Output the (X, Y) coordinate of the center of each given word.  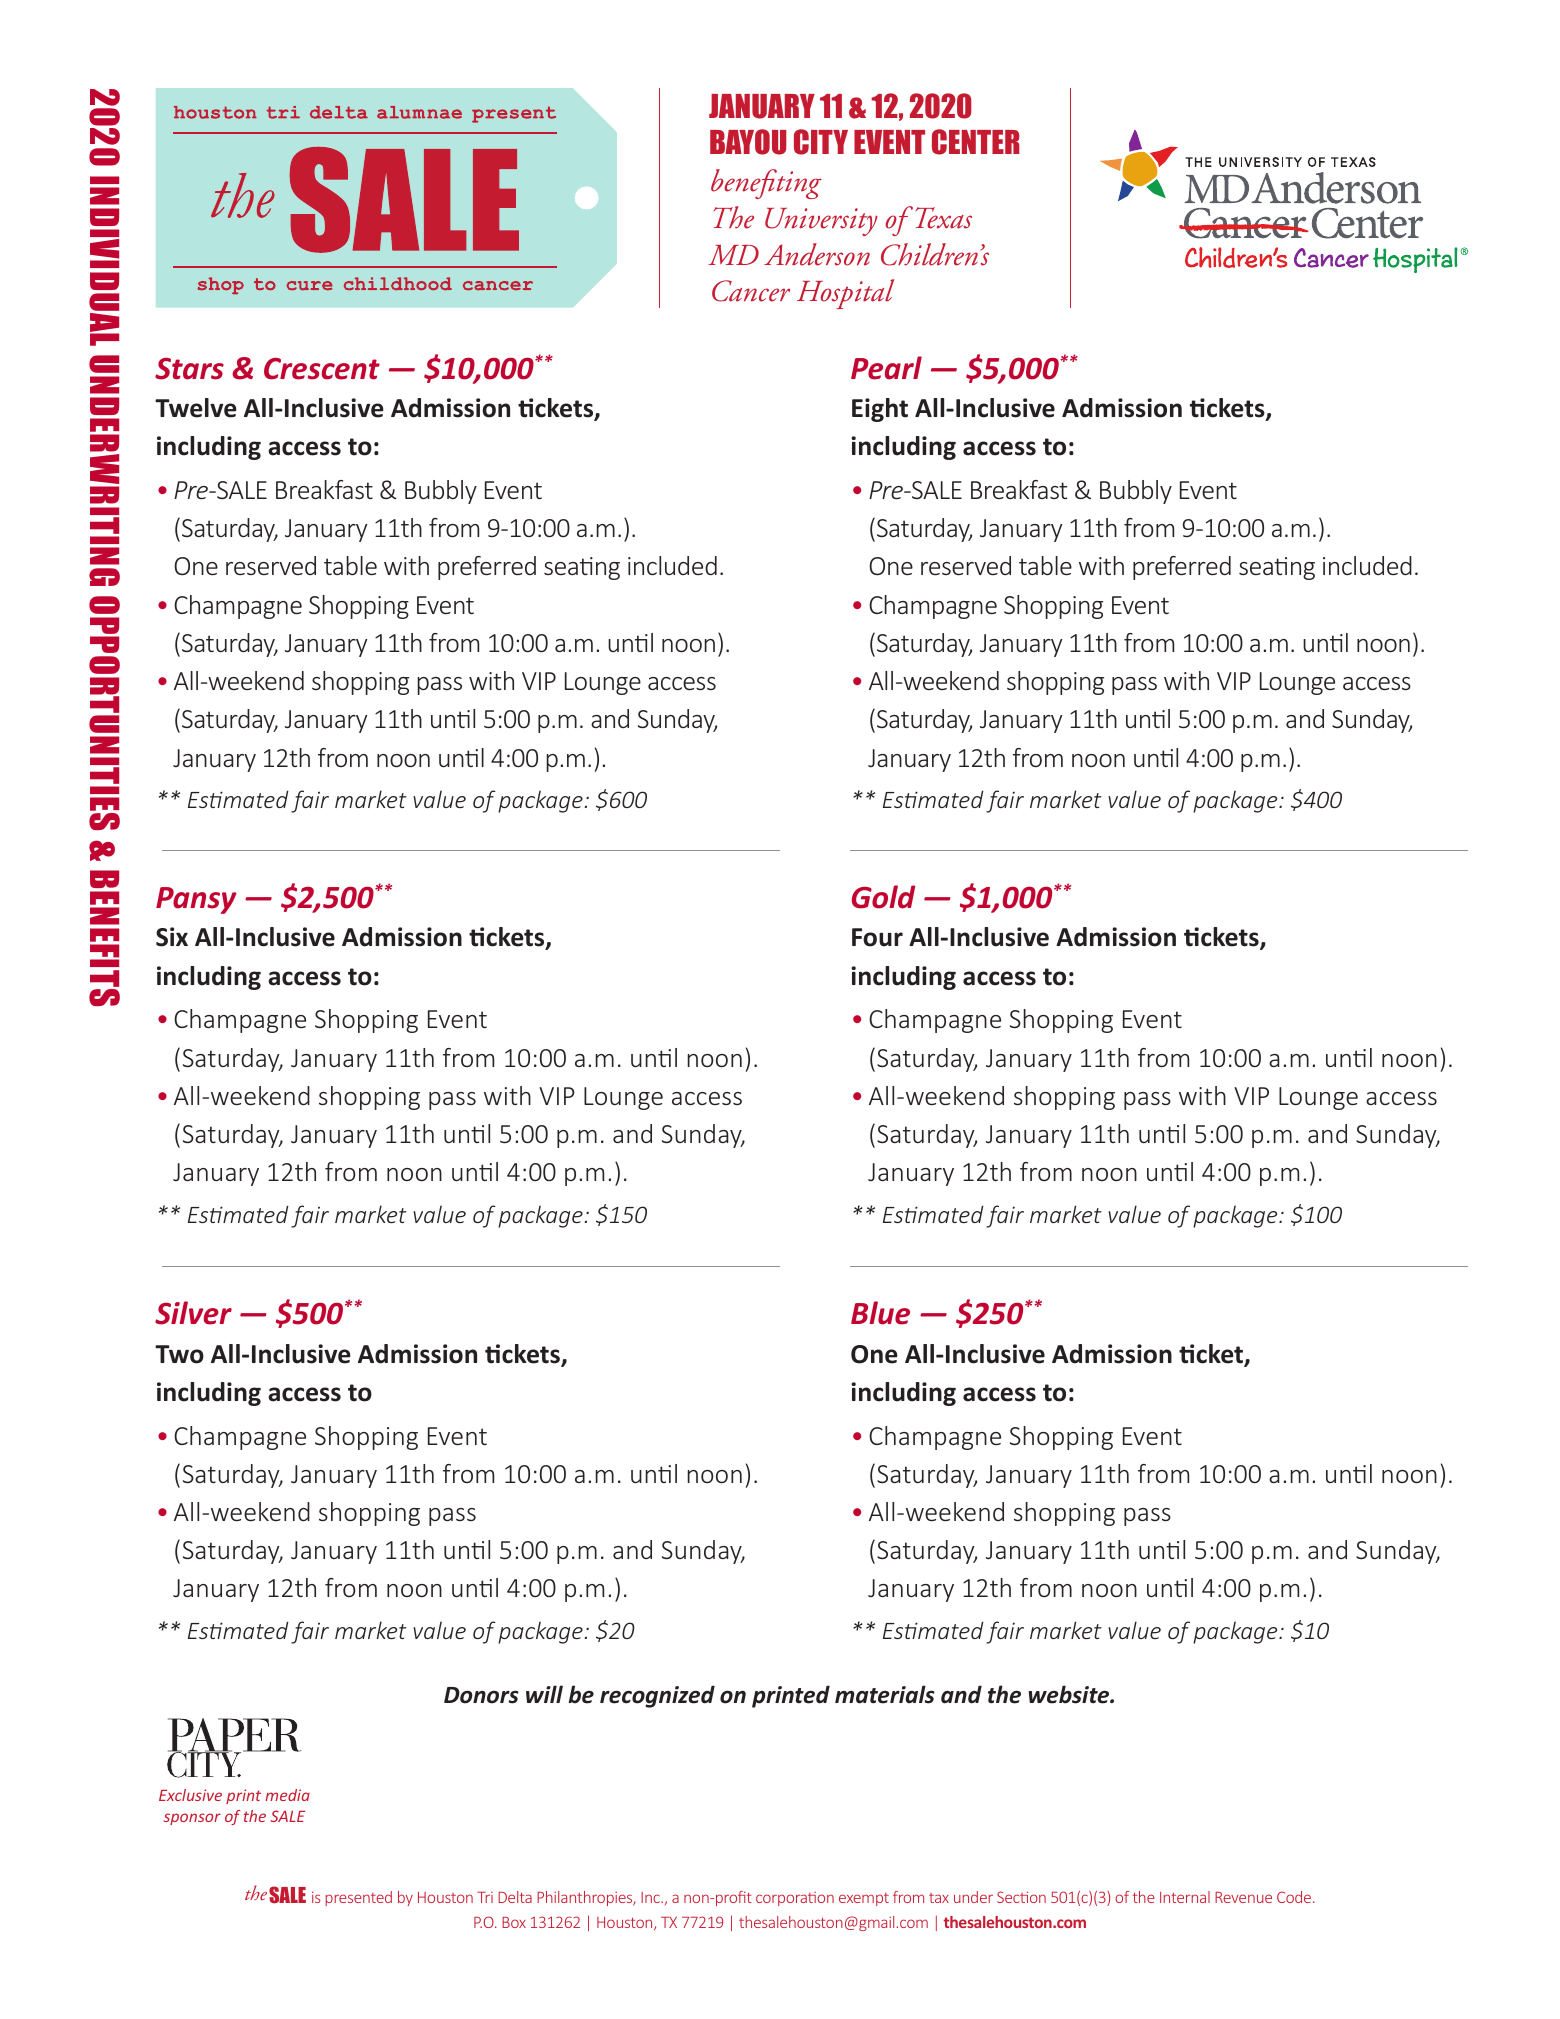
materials (885, 1694)
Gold (883, 897)
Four (877, 937)
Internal (1185, 1897)
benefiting (766, 184)
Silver (193, 1313)
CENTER (976, 142)
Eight (880, 410)
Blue (880, 1313)
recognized (657, 1696)
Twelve (196, 408)
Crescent (322, 369)
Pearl (886, 368)
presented (358, 1898)
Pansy (196, 900)
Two (179, 1354)
